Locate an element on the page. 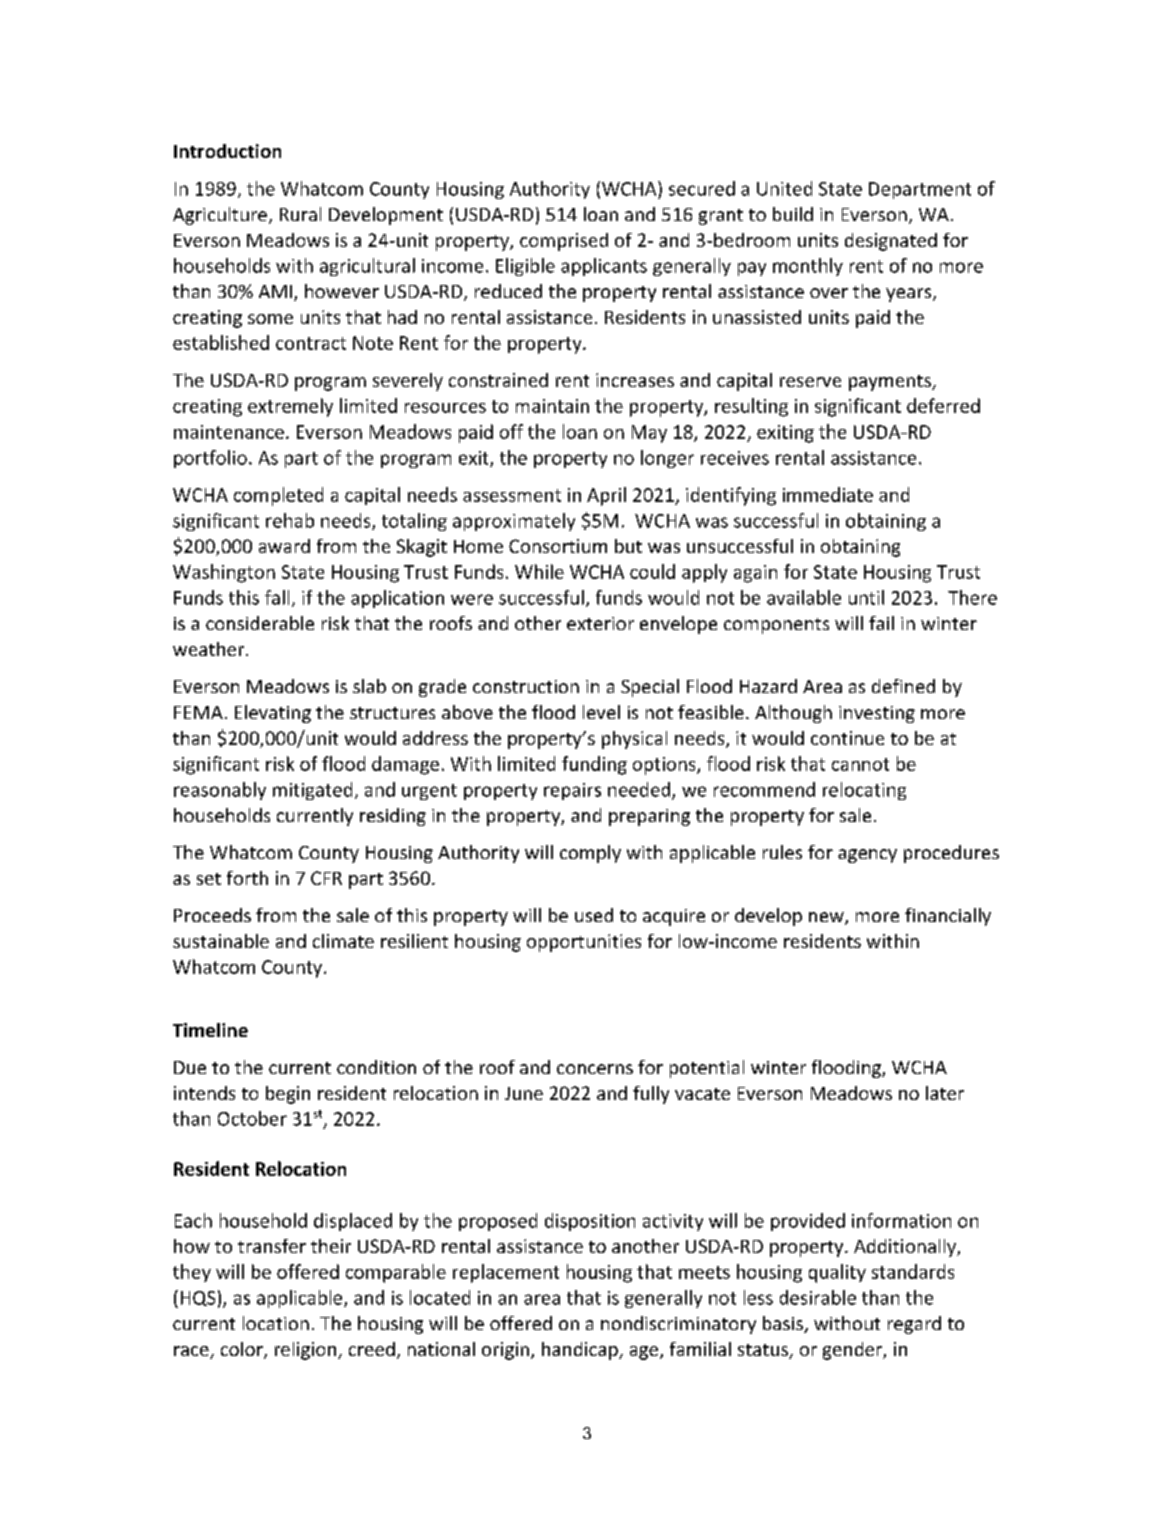  comprised is located at coordinates (564, 242).
